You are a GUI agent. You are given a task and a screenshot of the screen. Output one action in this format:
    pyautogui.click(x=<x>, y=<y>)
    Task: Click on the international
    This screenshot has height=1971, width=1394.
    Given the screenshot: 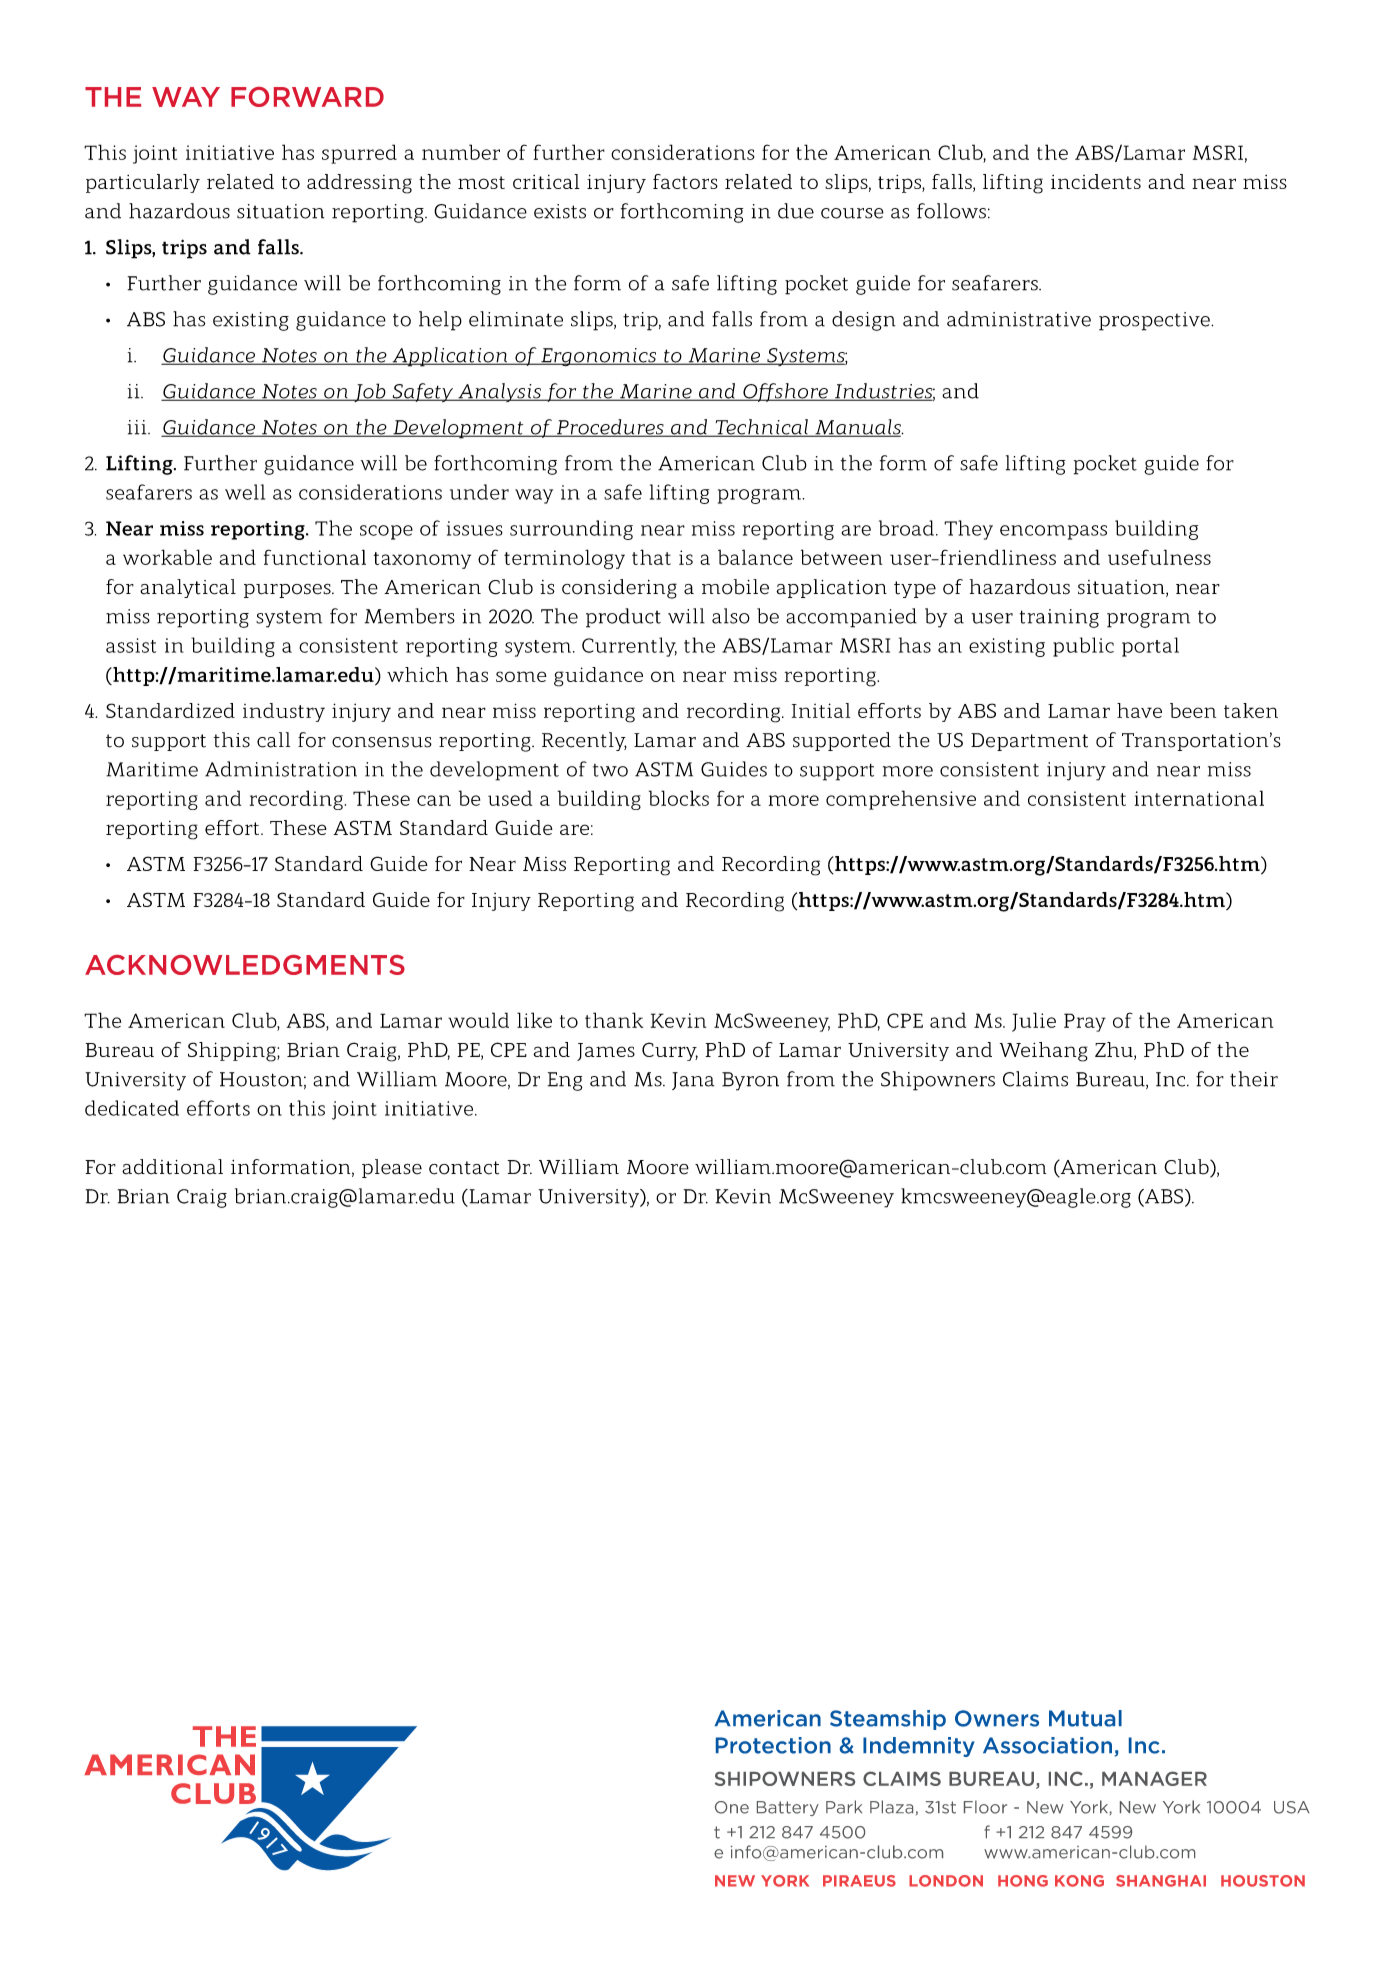 What is the action you would take?
    pyautogui.click(x=1199, y=798)
